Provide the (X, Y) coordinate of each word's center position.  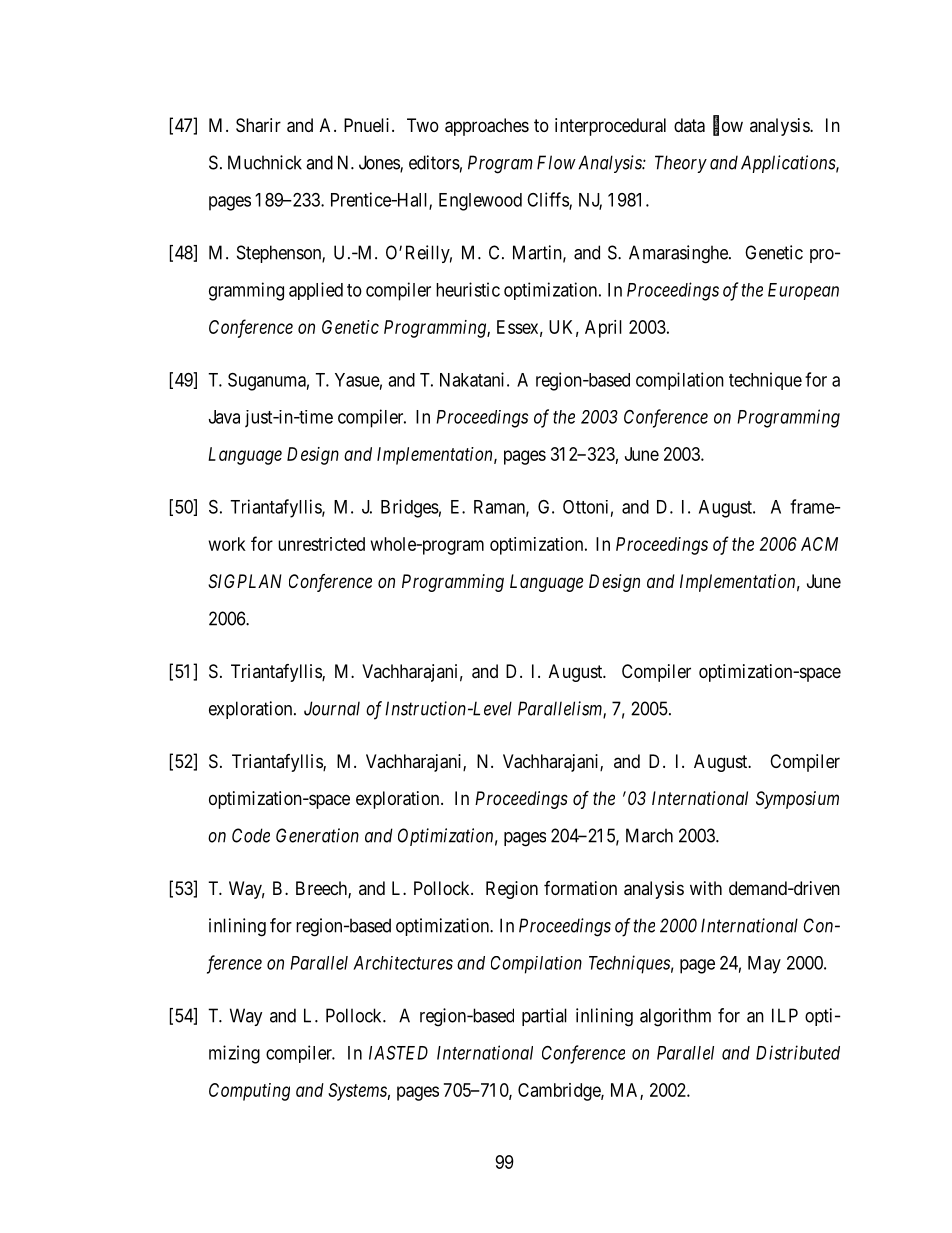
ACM (819, 544)
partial (544, 1017)
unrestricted (321, 544)
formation (580, 888)
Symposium (797, 800)
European (803, 291)
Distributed (798, 1052)
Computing (249, 1092)
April (603, 329)
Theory (681, 164)
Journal (332, 708)
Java (224, 417)
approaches (487, 127)
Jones (380, 163)
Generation (317, 835)
